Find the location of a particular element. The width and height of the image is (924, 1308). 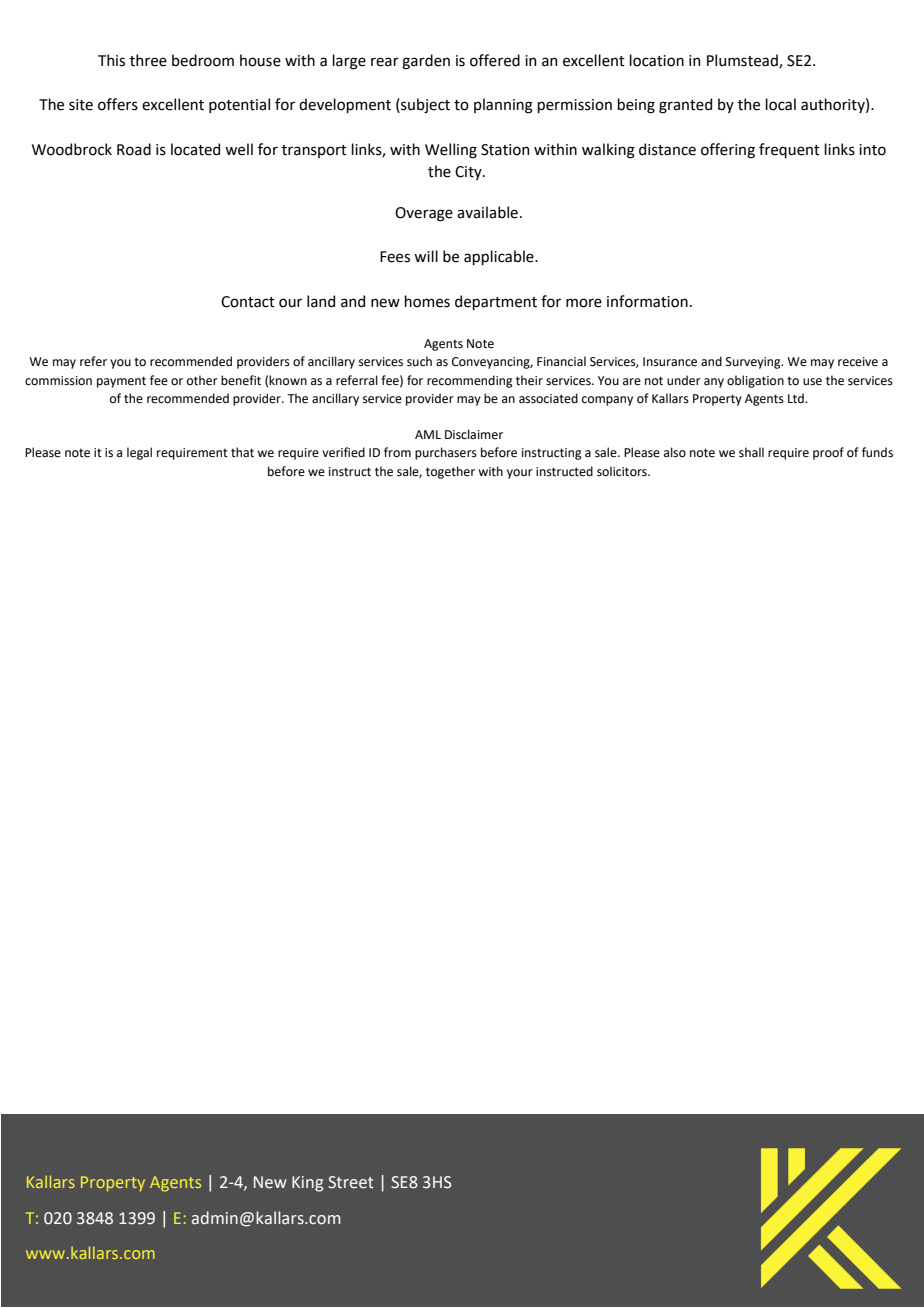

offers is located at coordinates (118, 104).
